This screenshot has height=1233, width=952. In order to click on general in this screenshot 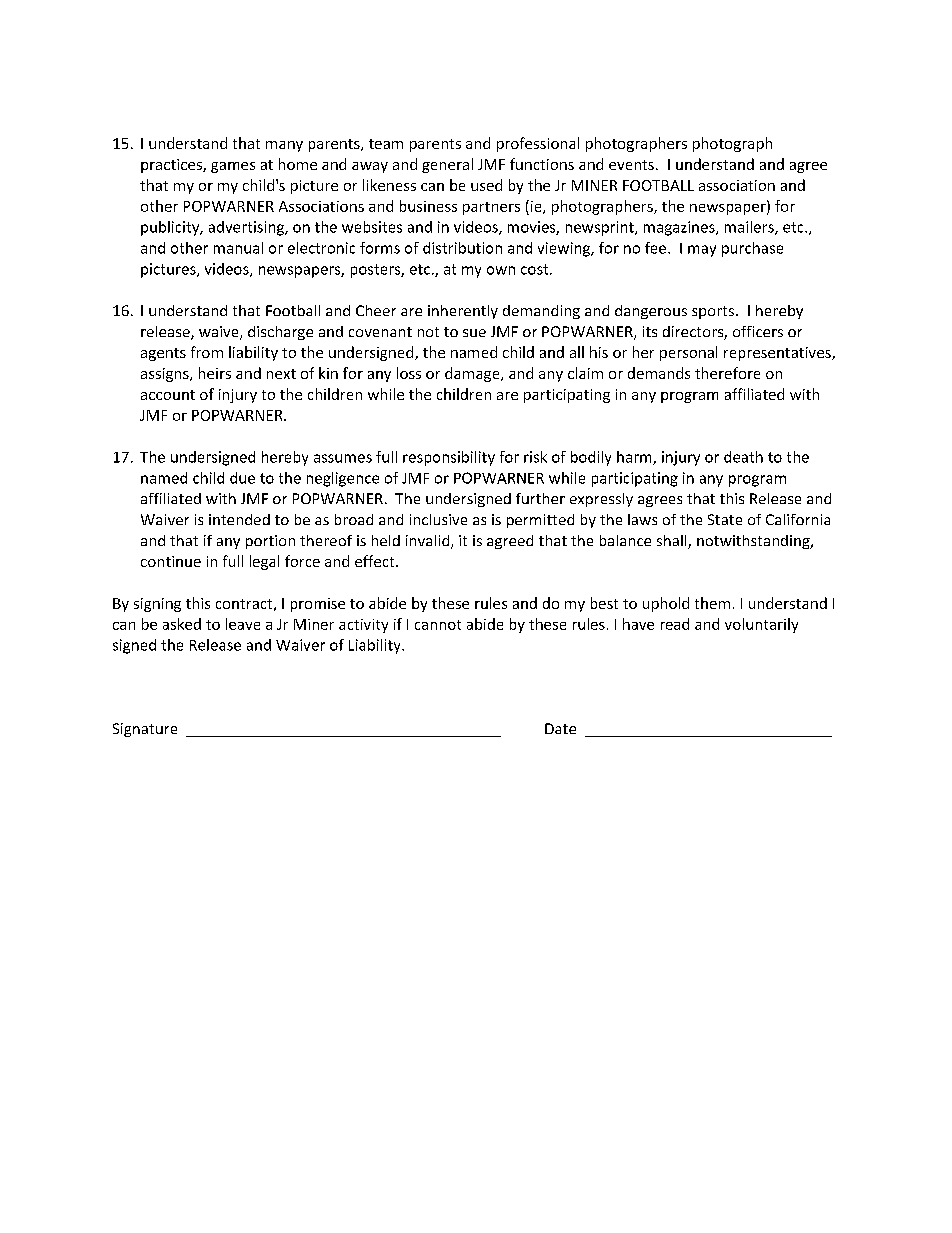, I will do `click(447, 165)`.
